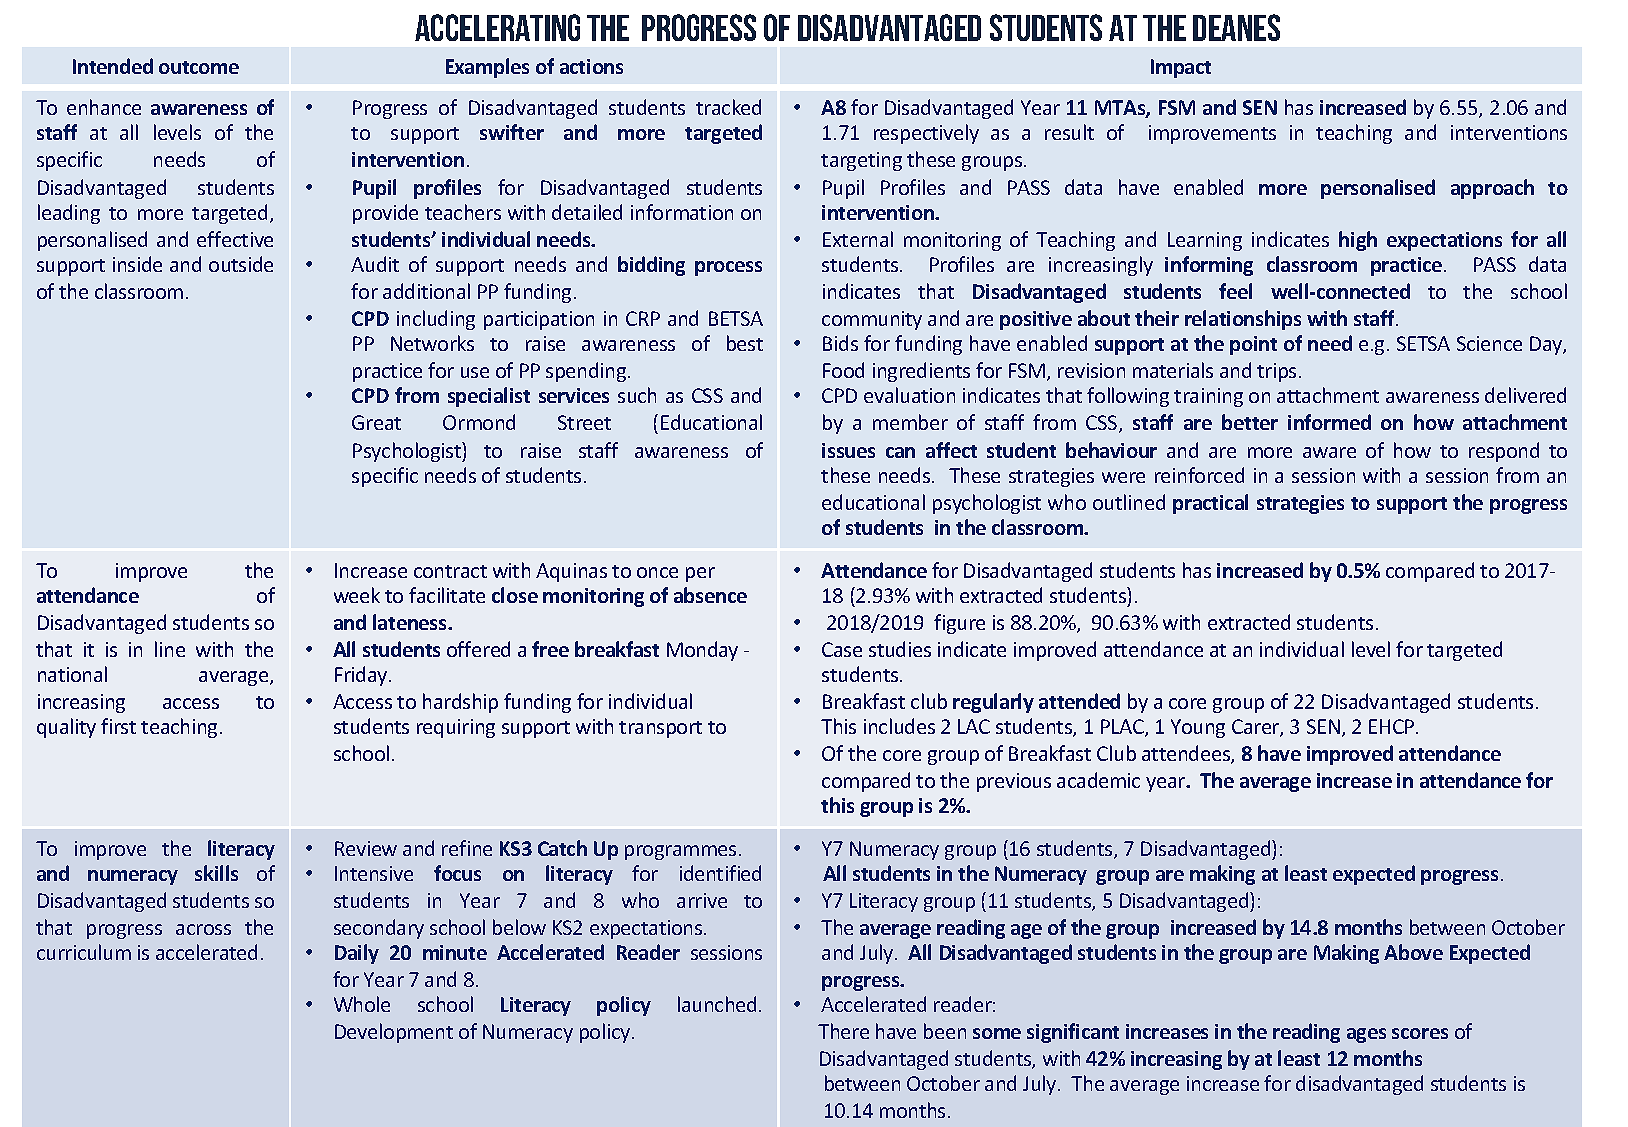 The image size is (1628, 1127). I want to click on ages, so click(1366, 1035).
